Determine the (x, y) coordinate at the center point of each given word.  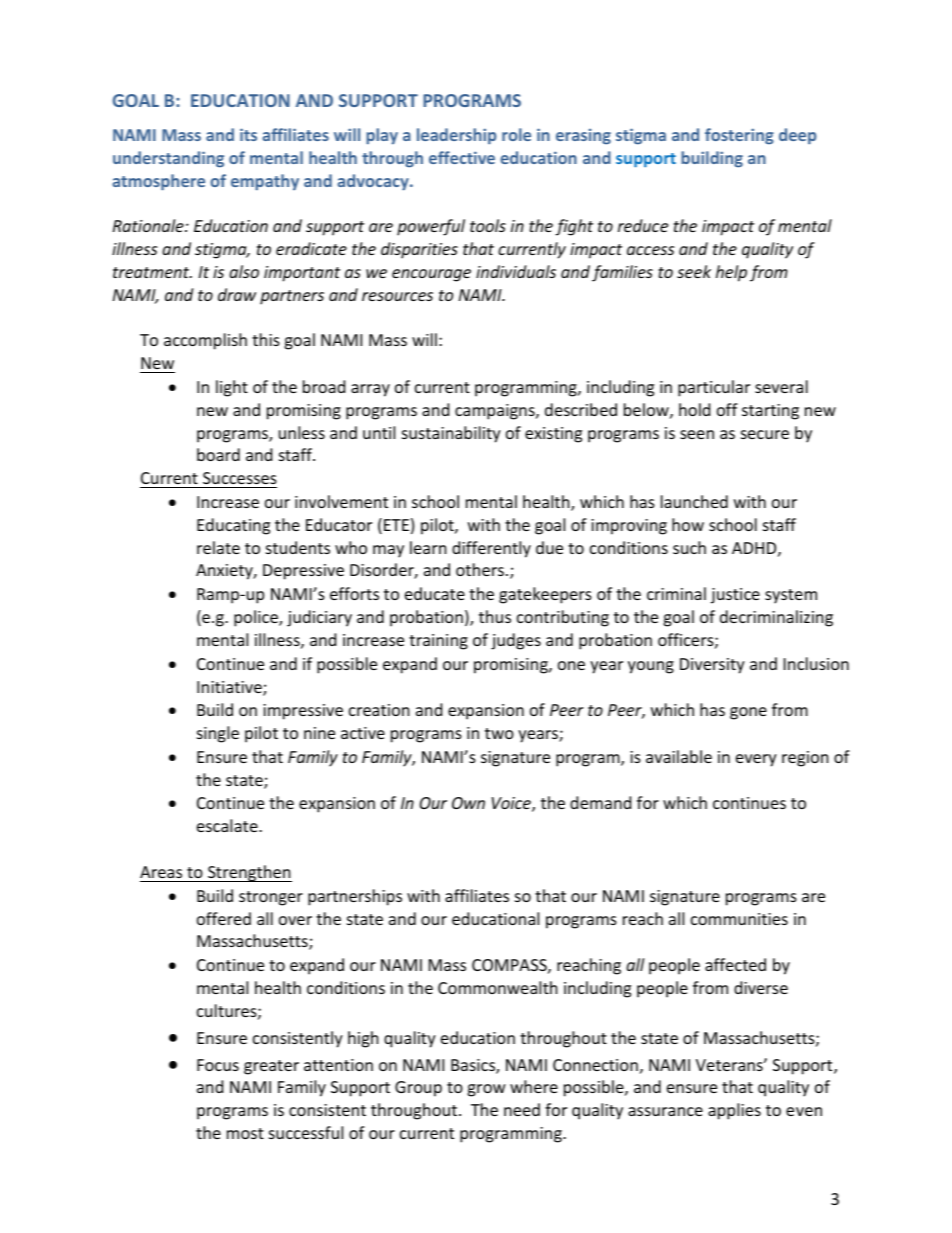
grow (486, 1090)
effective (462, 157)
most (245, 1133)
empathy (265, 182)
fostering (739, 136)
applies (734, 1111)
